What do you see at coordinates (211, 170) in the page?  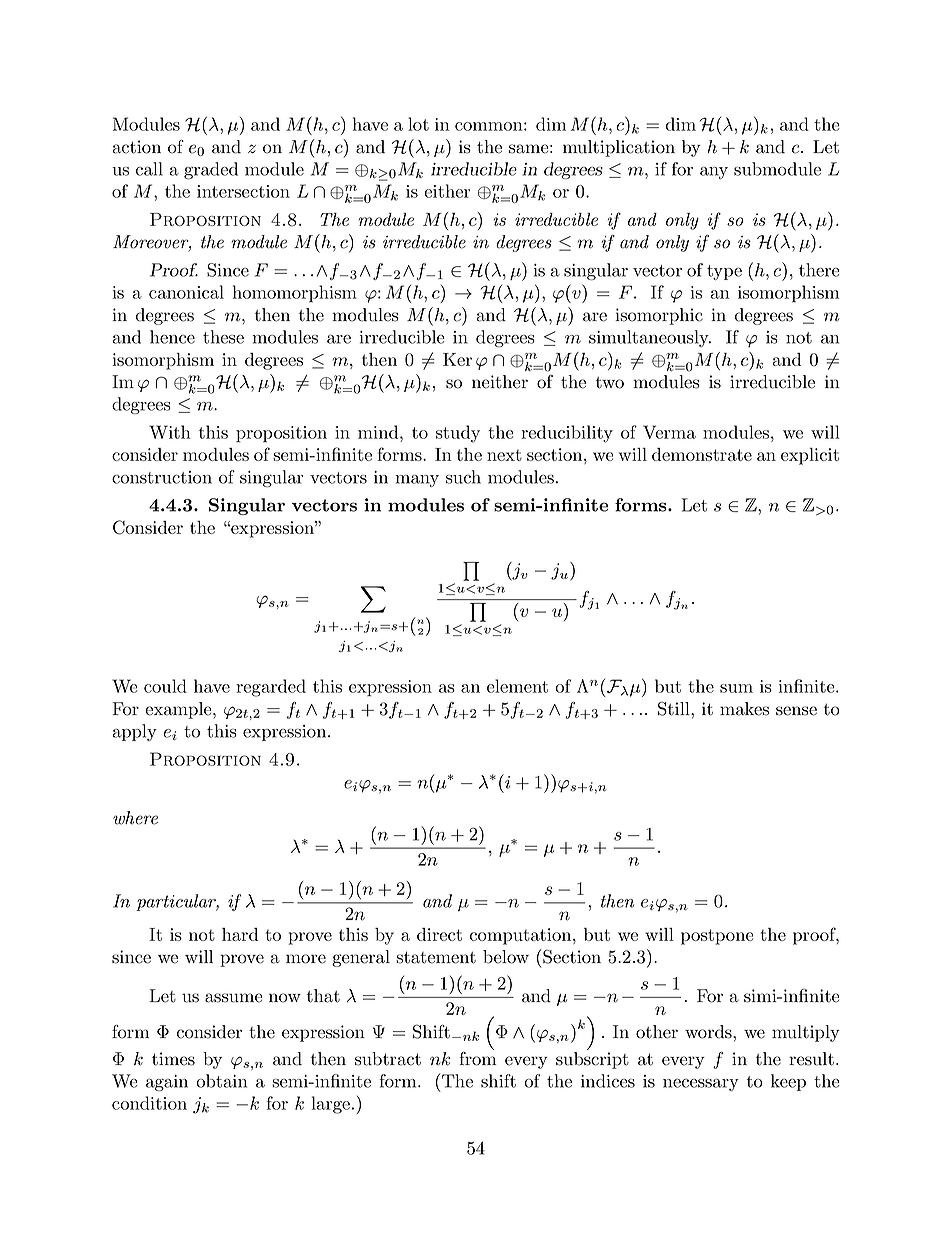 I see `graded` at bounding box center [211, 170].
